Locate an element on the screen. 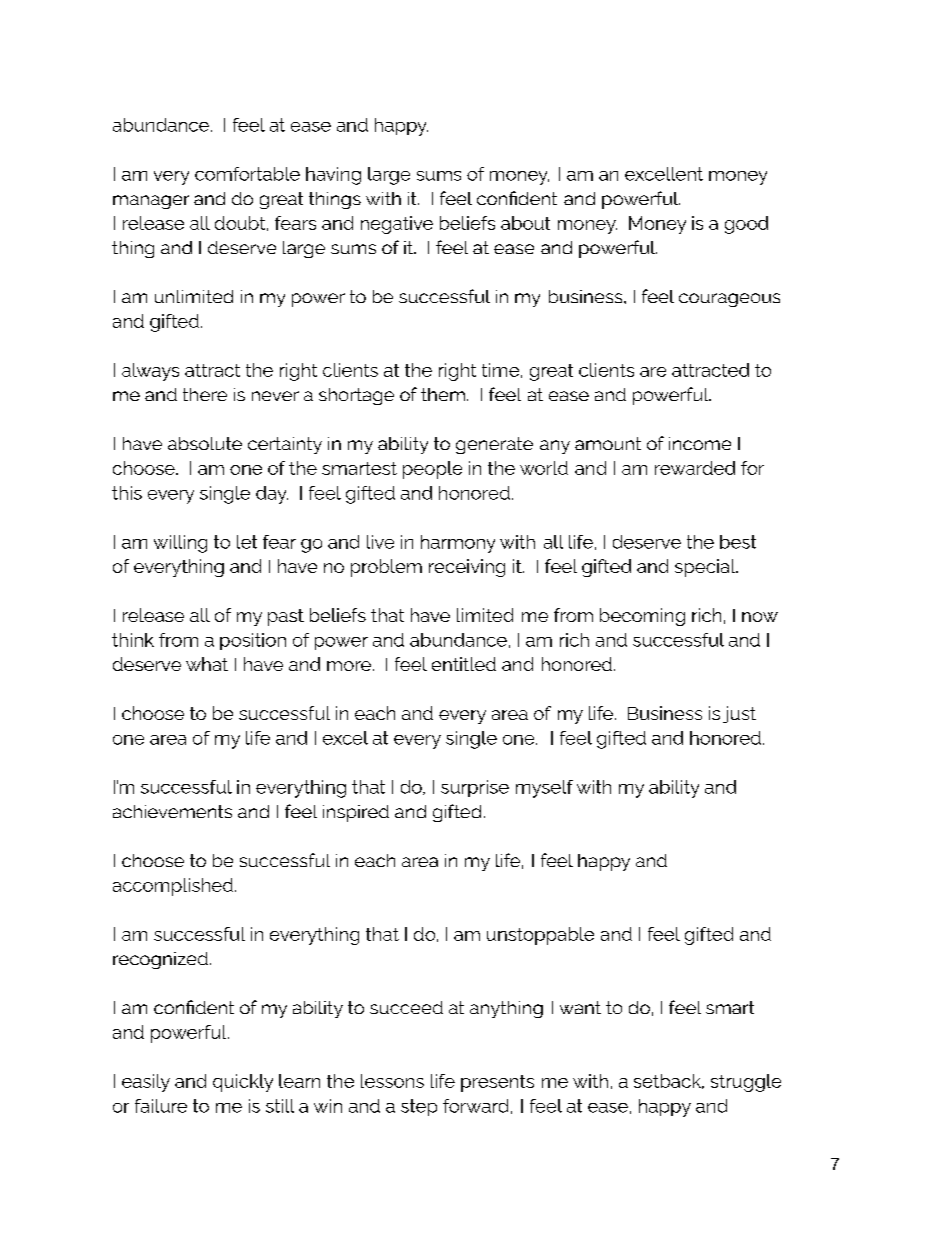 The width and height of the screenshot is (952, 1233). manager is located at coordinates (151, 202).
